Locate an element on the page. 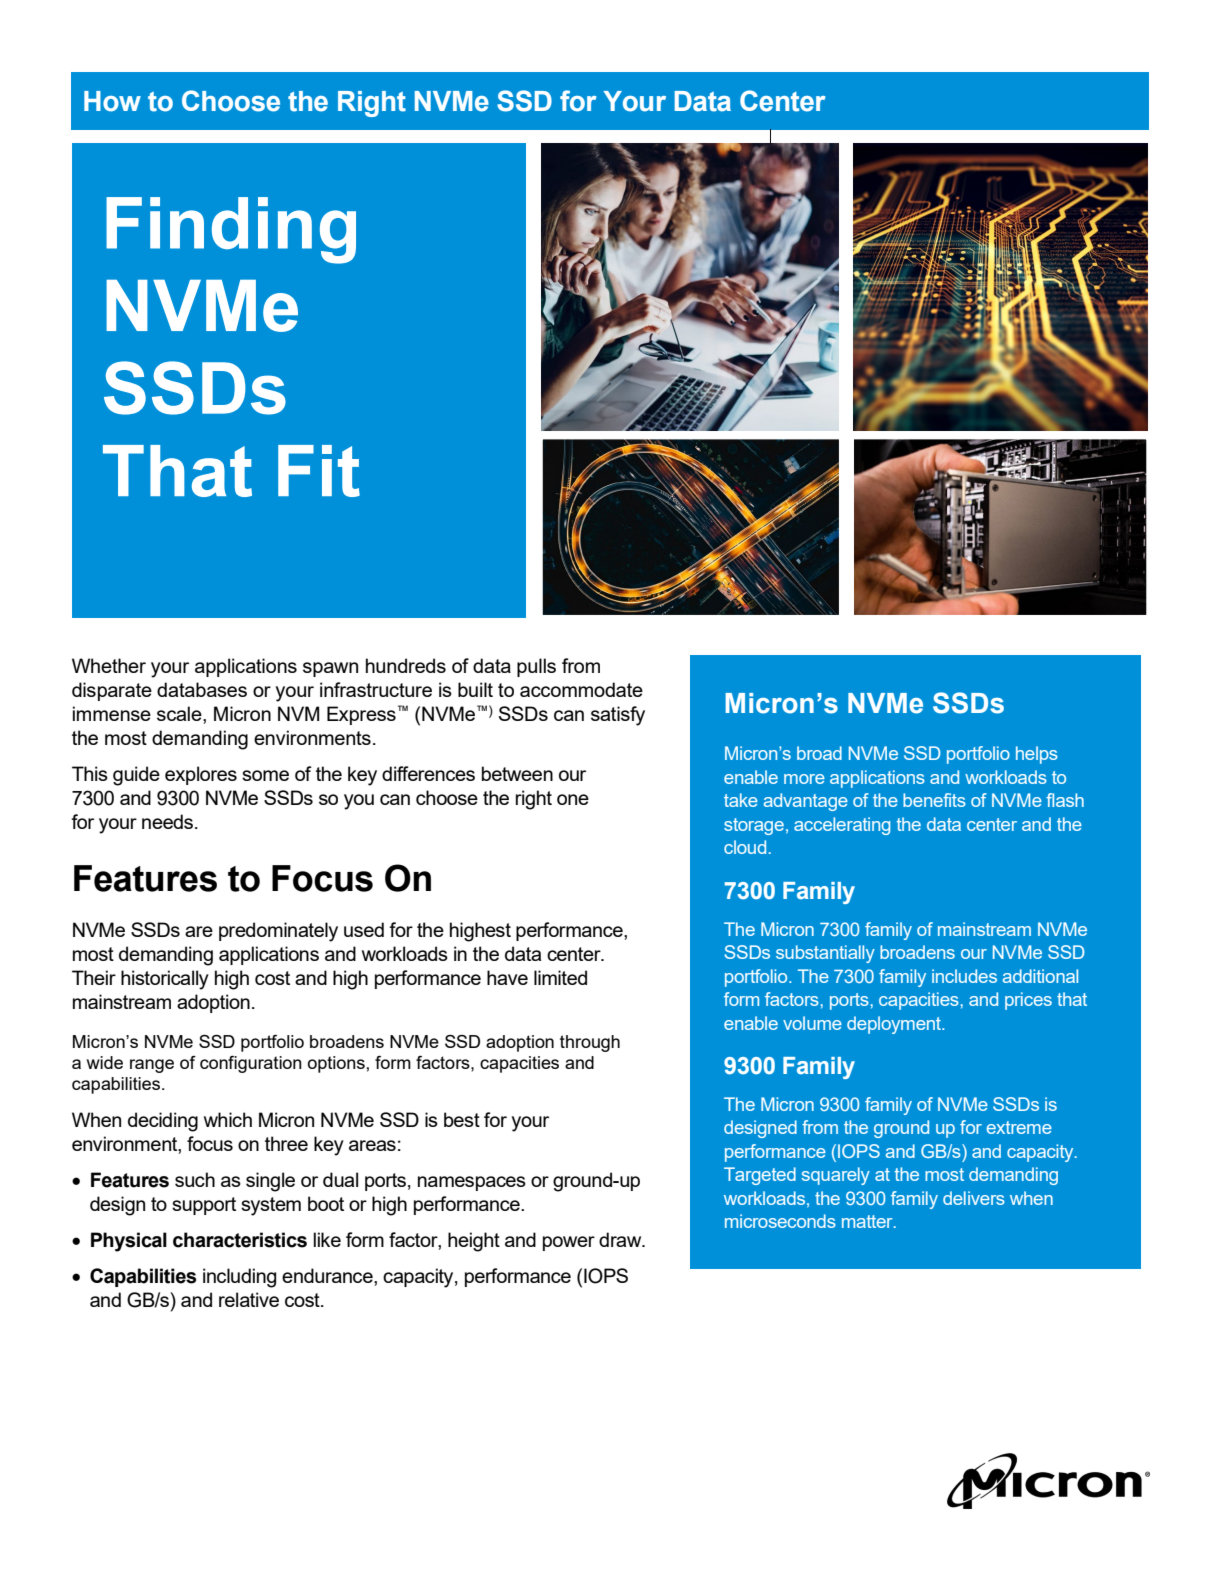 The height and width of the image is (1580, 1221). Whether is located at coordinates (109, 665).
